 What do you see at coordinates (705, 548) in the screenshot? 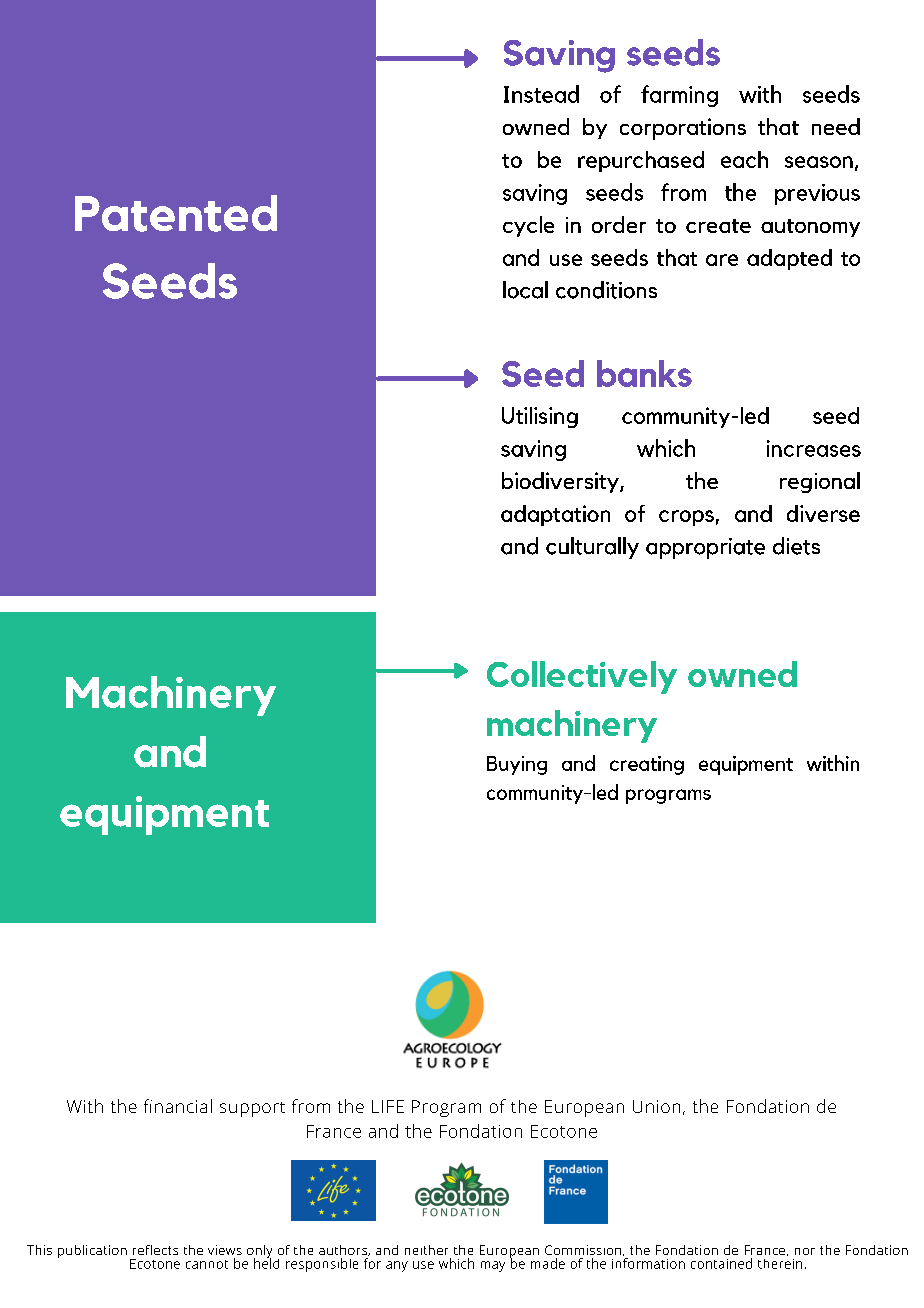
I see `appropriate` at bounding box center [705, 548].
